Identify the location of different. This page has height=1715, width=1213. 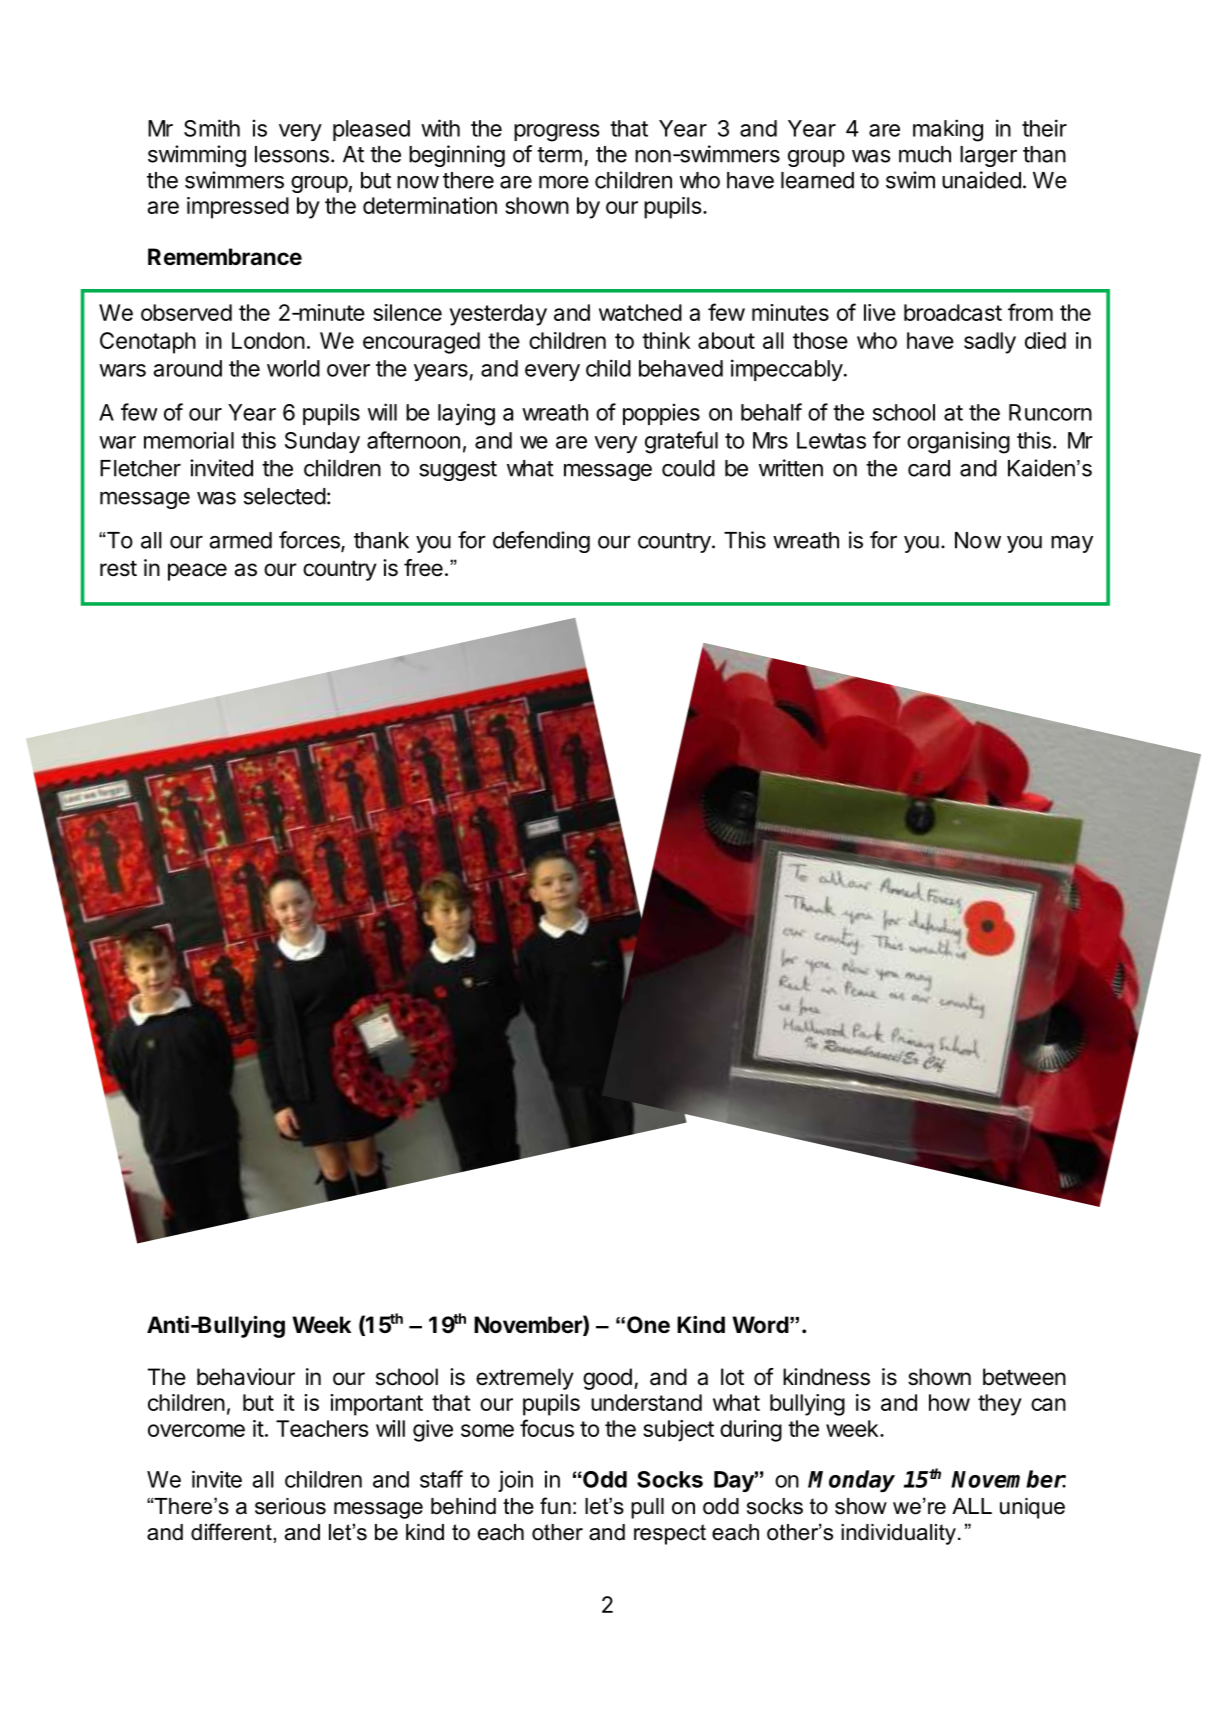
(232, 1532).
